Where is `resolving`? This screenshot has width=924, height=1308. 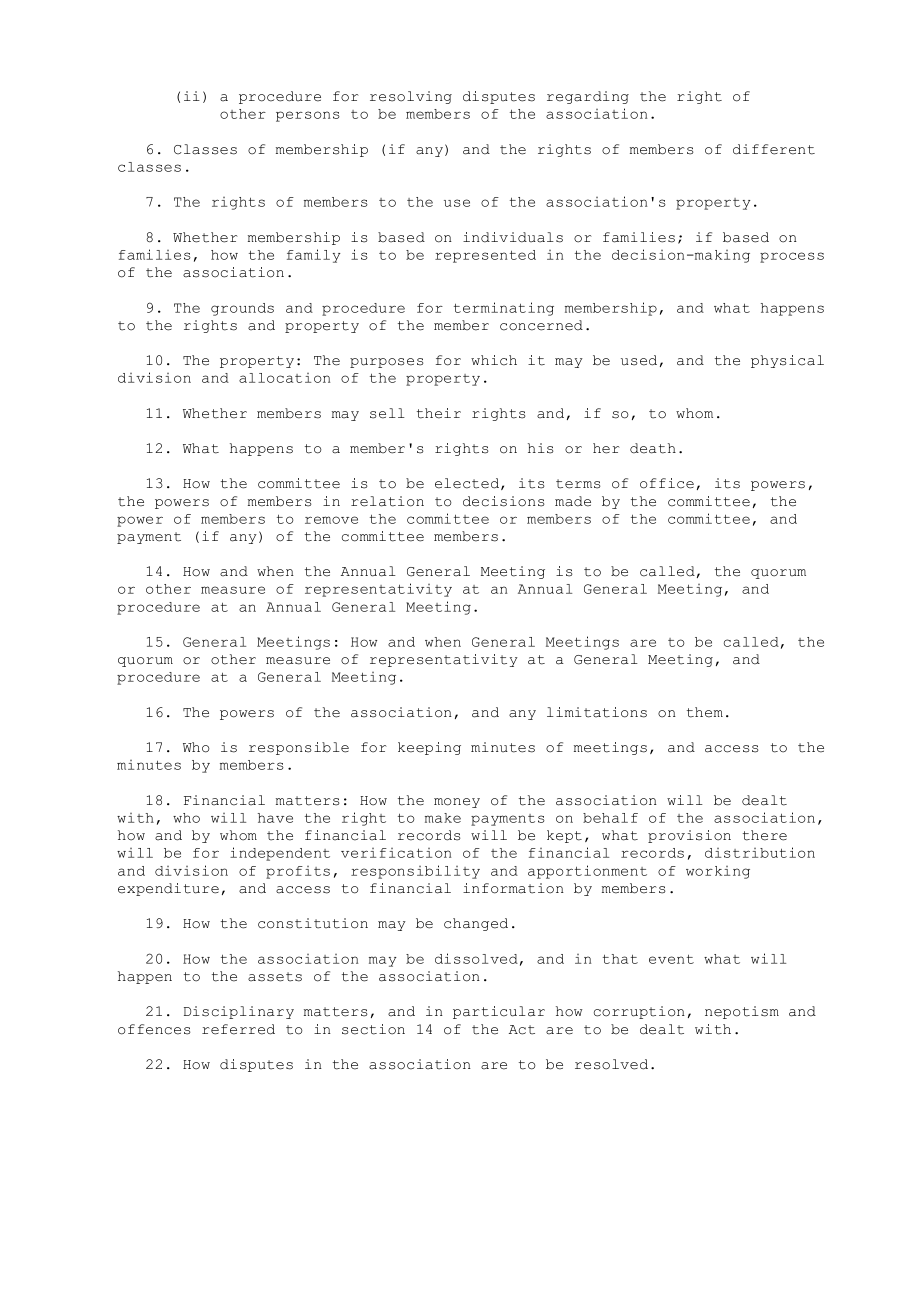 resolving is located at coordinates (411, 97).
